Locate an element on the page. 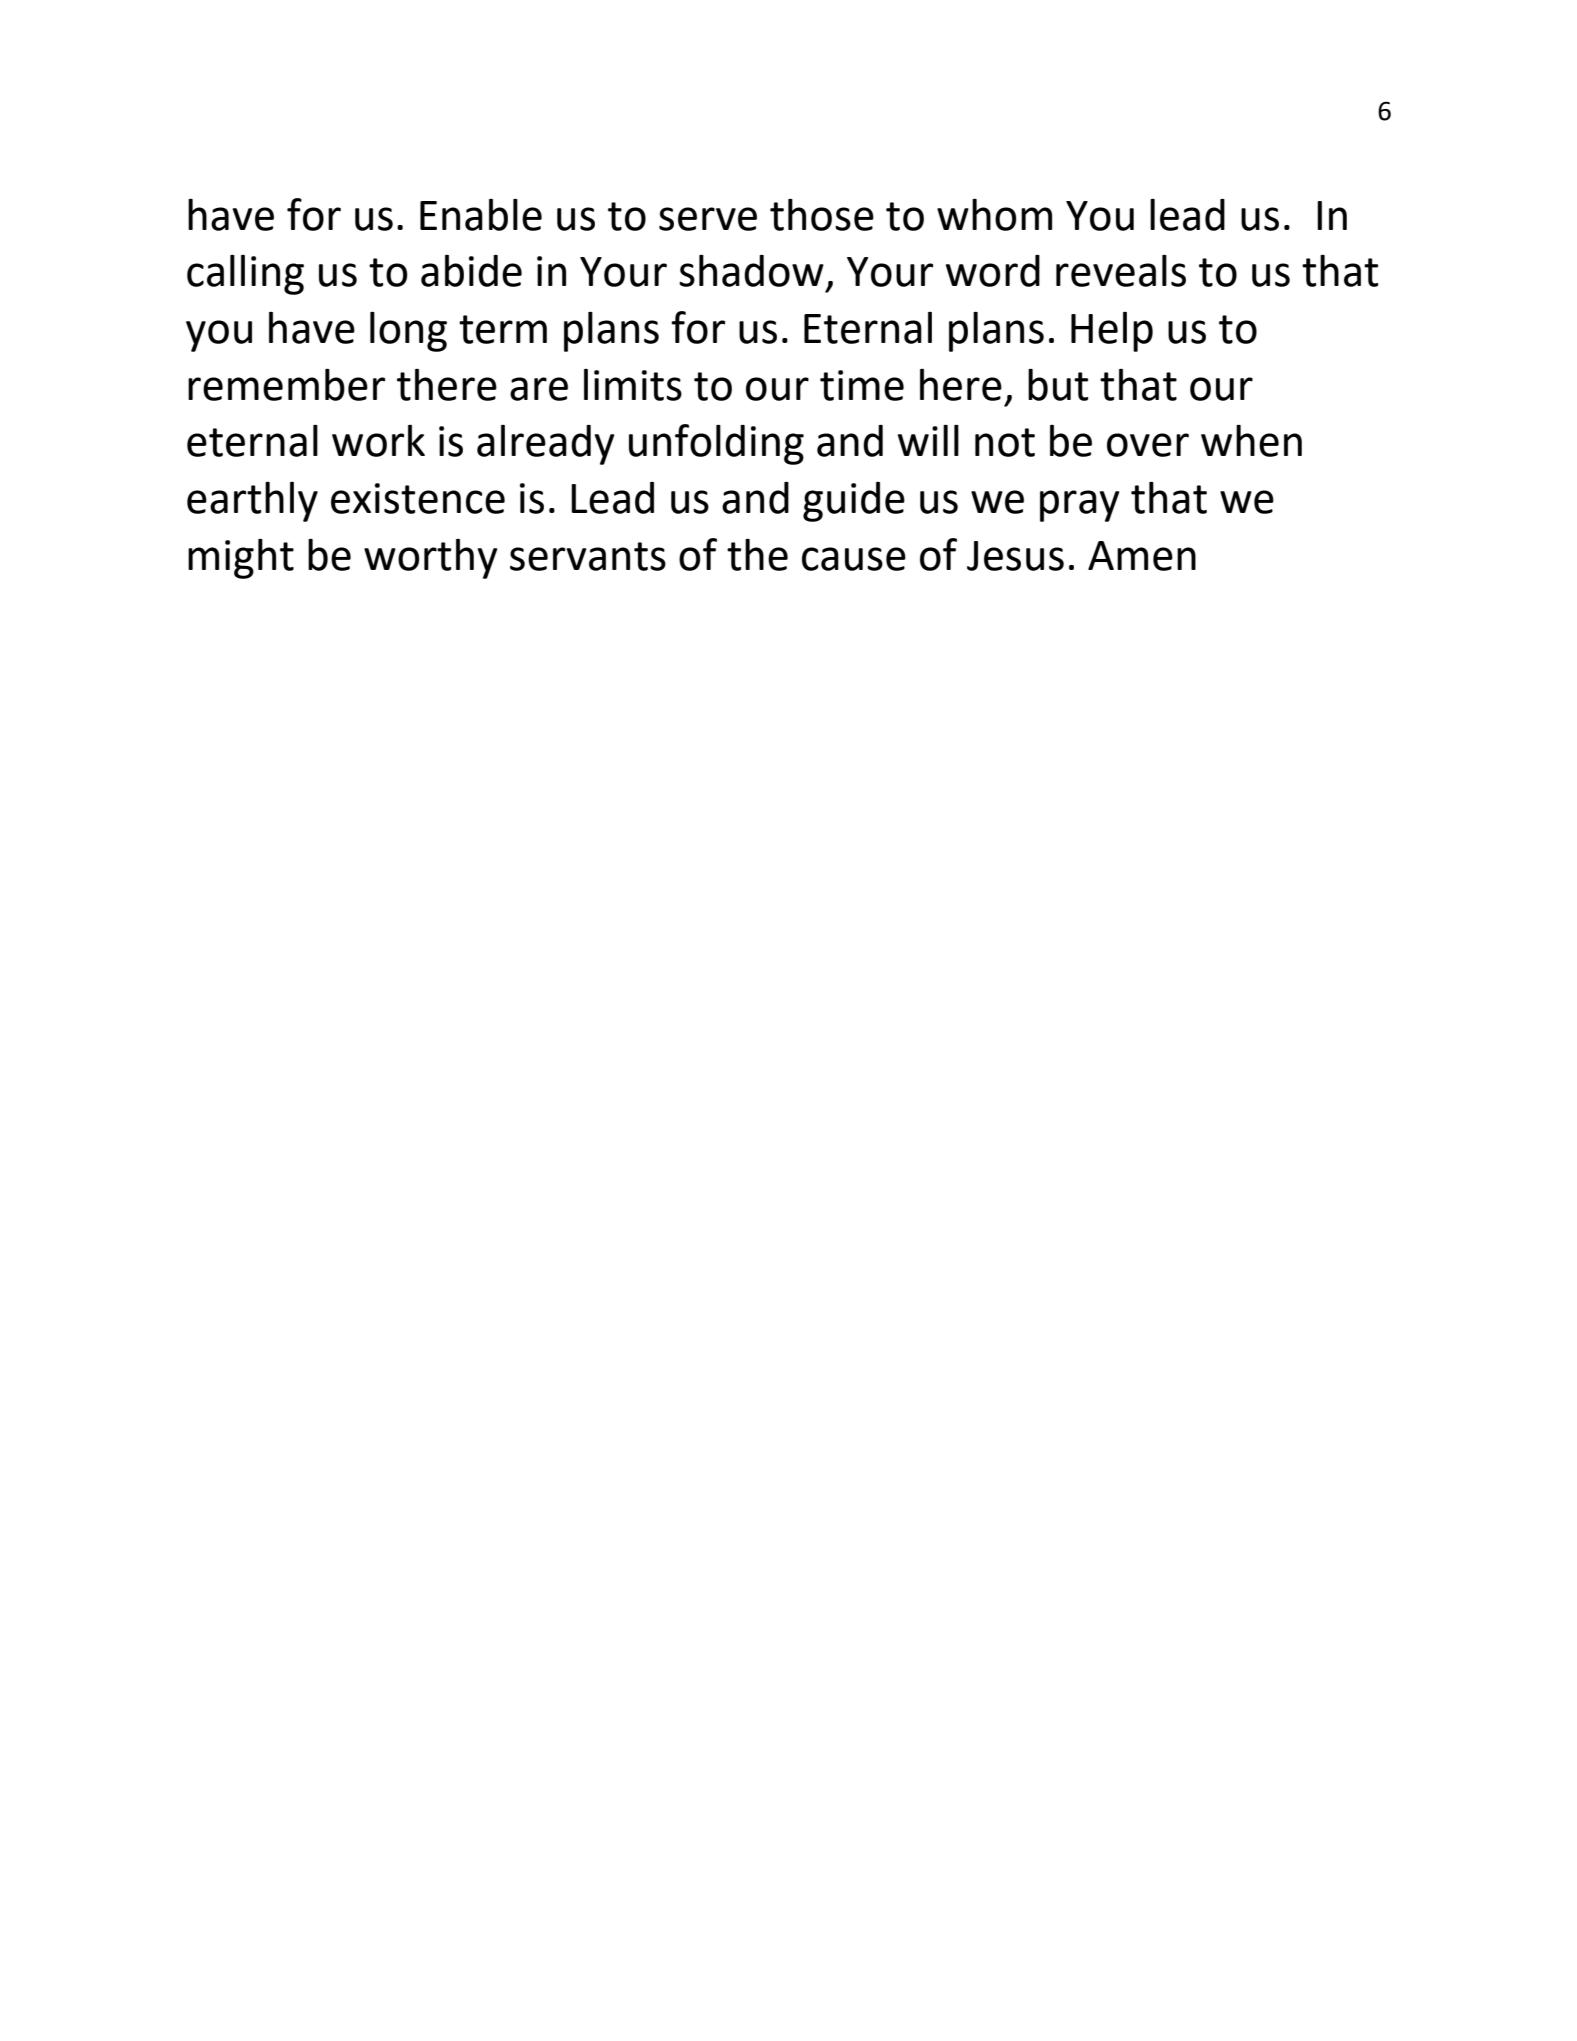 The height and width of the image is (2041, 1577). over is located at coordinates (1148, 445).
